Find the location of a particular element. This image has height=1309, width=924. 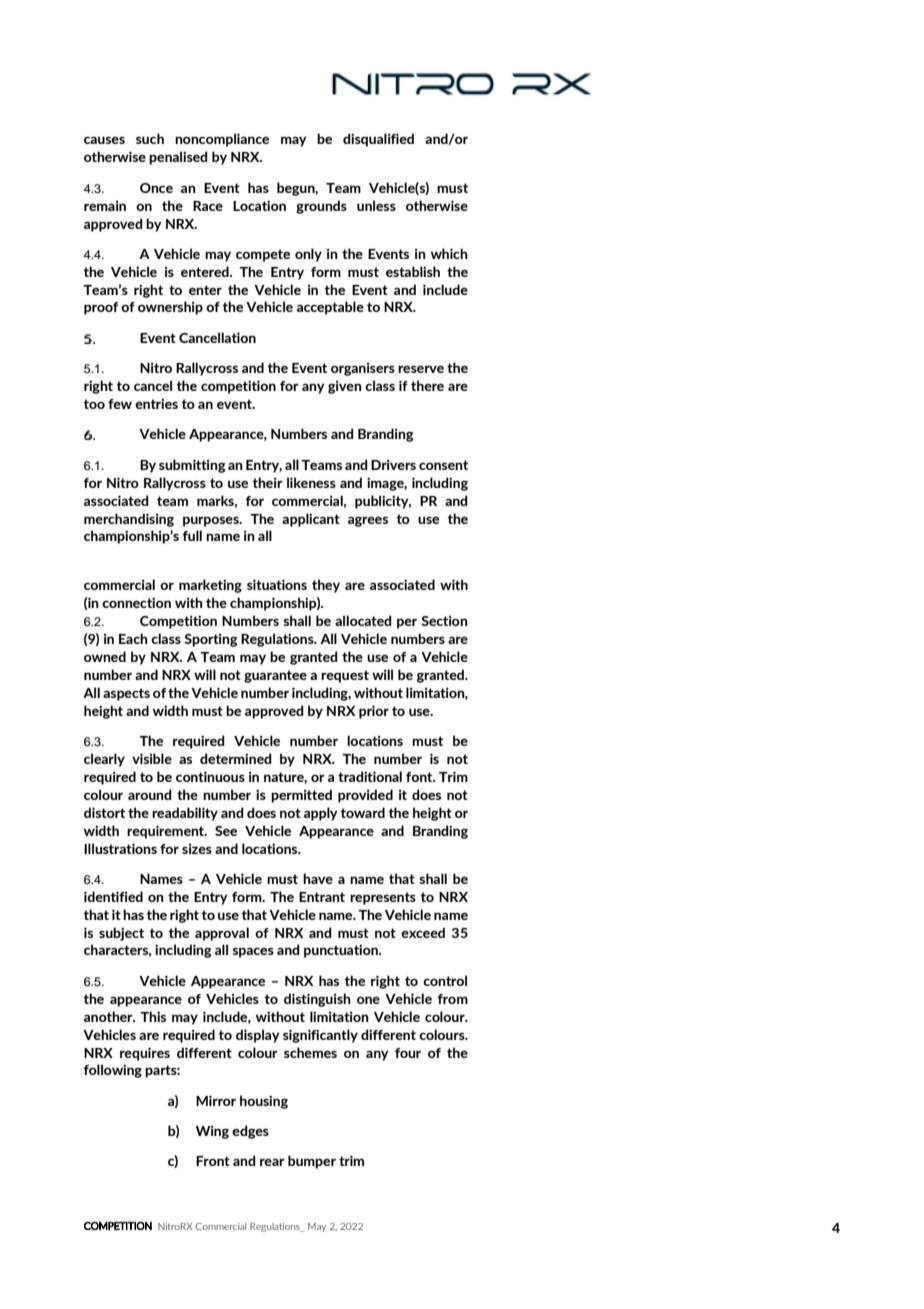

Section is located at coordinates (444, 621).
